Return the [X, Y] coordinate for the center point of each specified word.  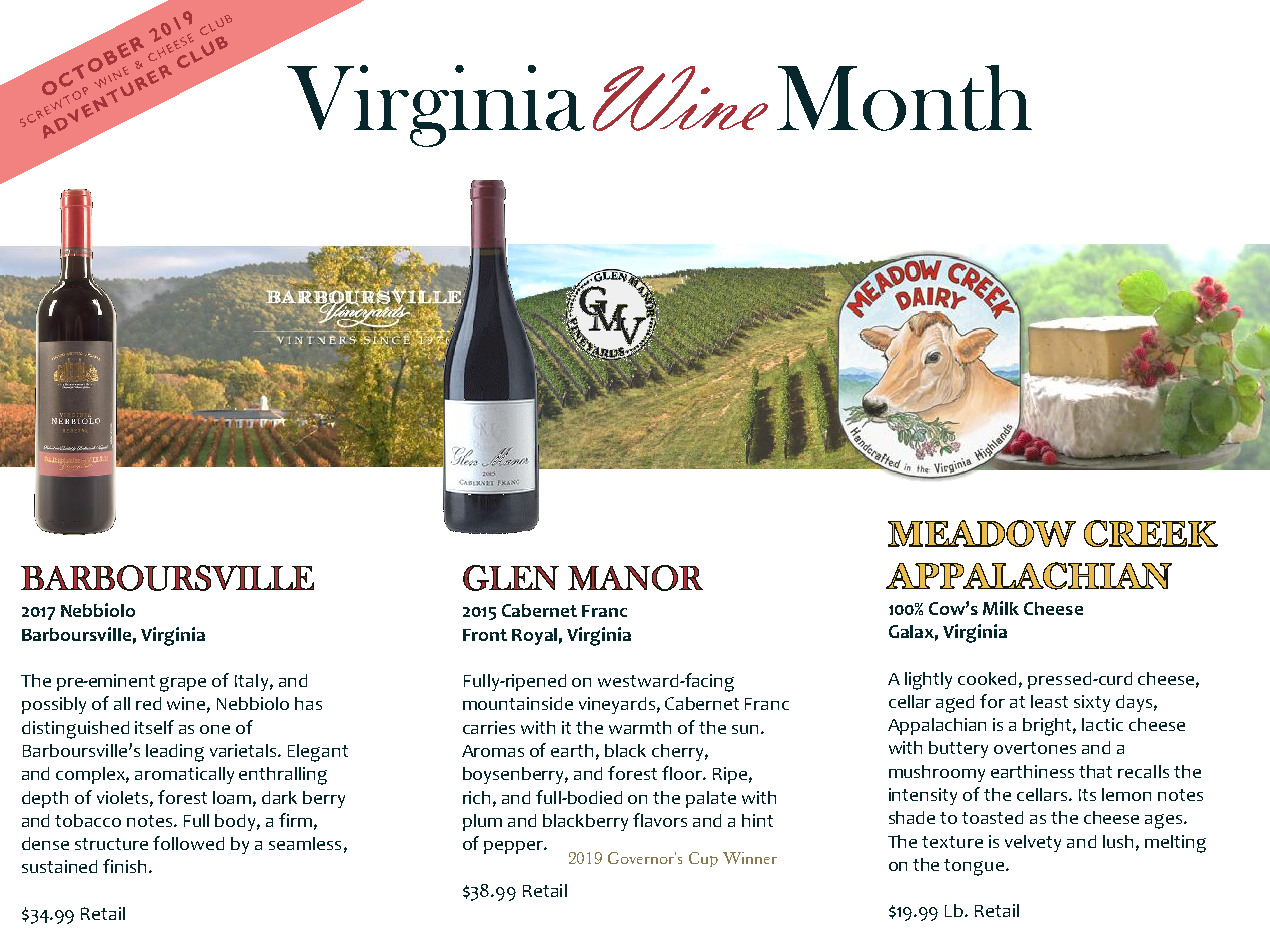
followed [188, 843]
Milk [1001, 608]
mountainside [518, 703]
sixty [1092, 703]
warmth [640, 727]
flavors [660, 820]
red [148, 703]
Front [485, 635]
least [1049, 701]
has [308, 703]
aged [955, 704]
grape [183, 684]
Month [904, 98]
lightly [928, 681]
